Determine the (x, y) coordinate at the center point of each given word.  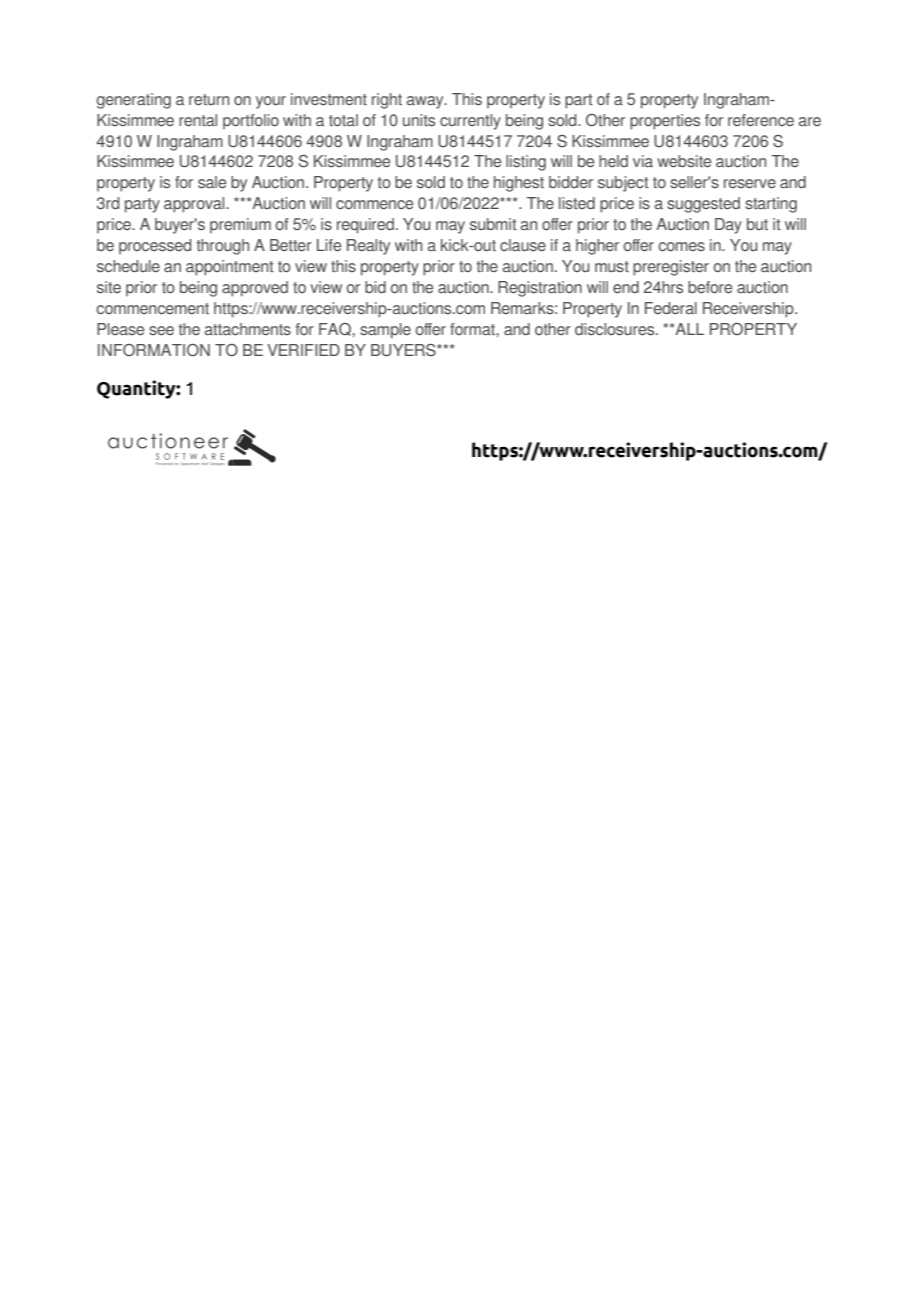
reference (761, 120)
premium (240, 225)
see (161, 330)
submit (493, 224)
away (426, 102)
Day (728, 226)
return (209, 99)
